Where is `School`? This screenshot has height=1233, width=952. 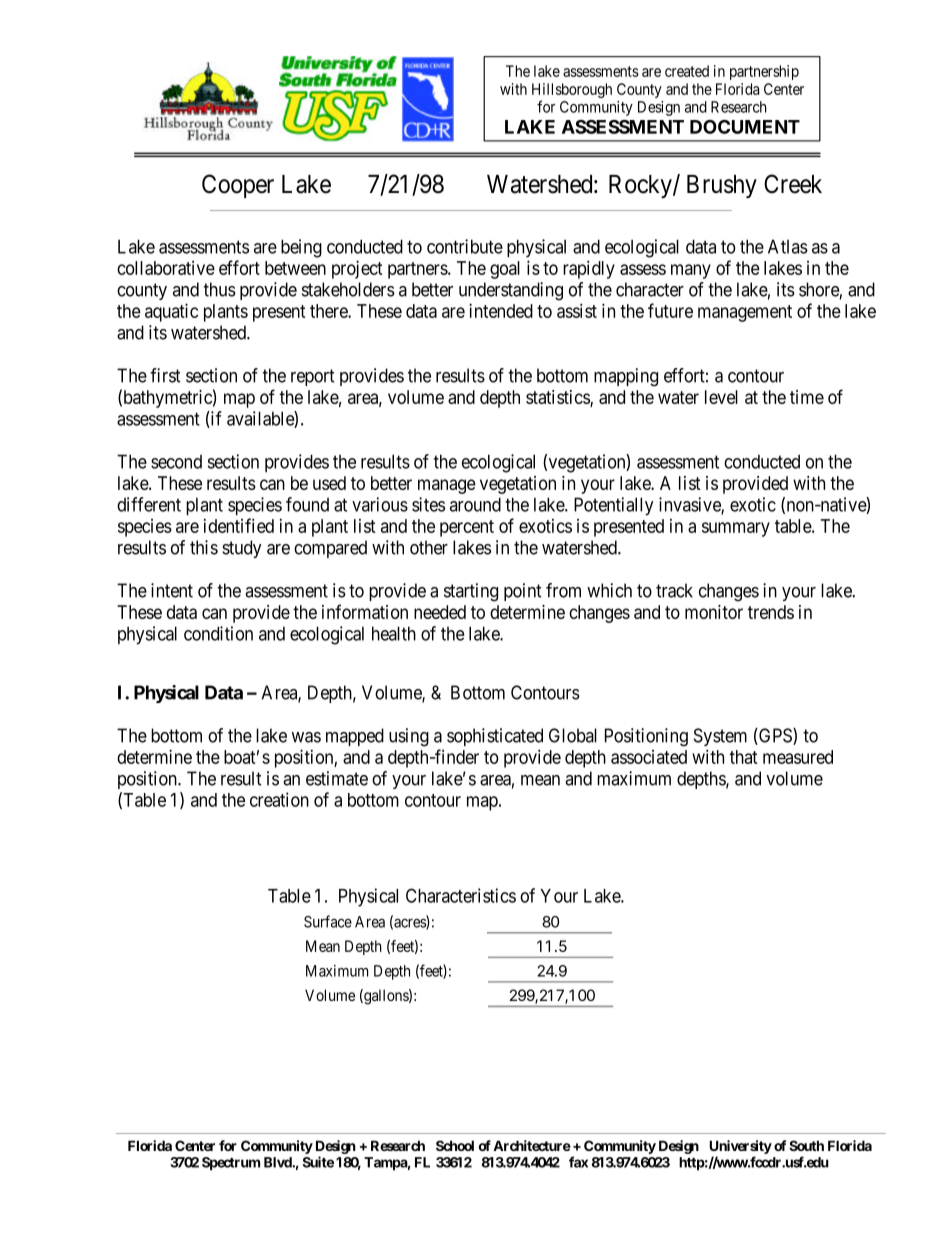 School is located at coordinates (455, 1145).
